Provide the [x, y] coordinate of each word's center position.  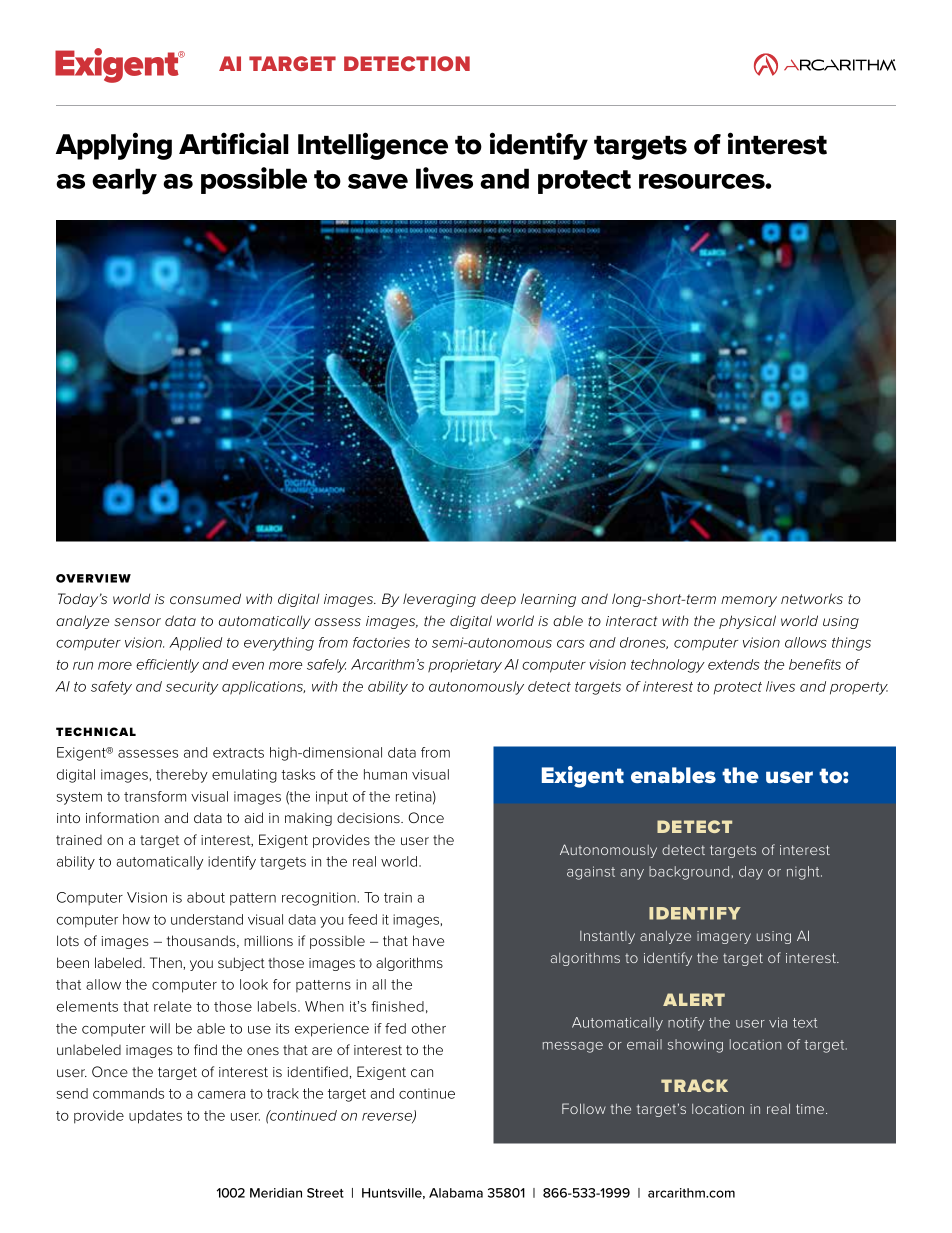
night [804, 873]
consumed [205, 598]
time [811, 1109]
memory [749, 601]
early [124, 181]
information [122, 817]
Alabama [456, 1193]
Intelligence [373, 146]
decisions [369, 818]
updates [155, 1117]
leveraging [439, 600]
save [378, 181]
